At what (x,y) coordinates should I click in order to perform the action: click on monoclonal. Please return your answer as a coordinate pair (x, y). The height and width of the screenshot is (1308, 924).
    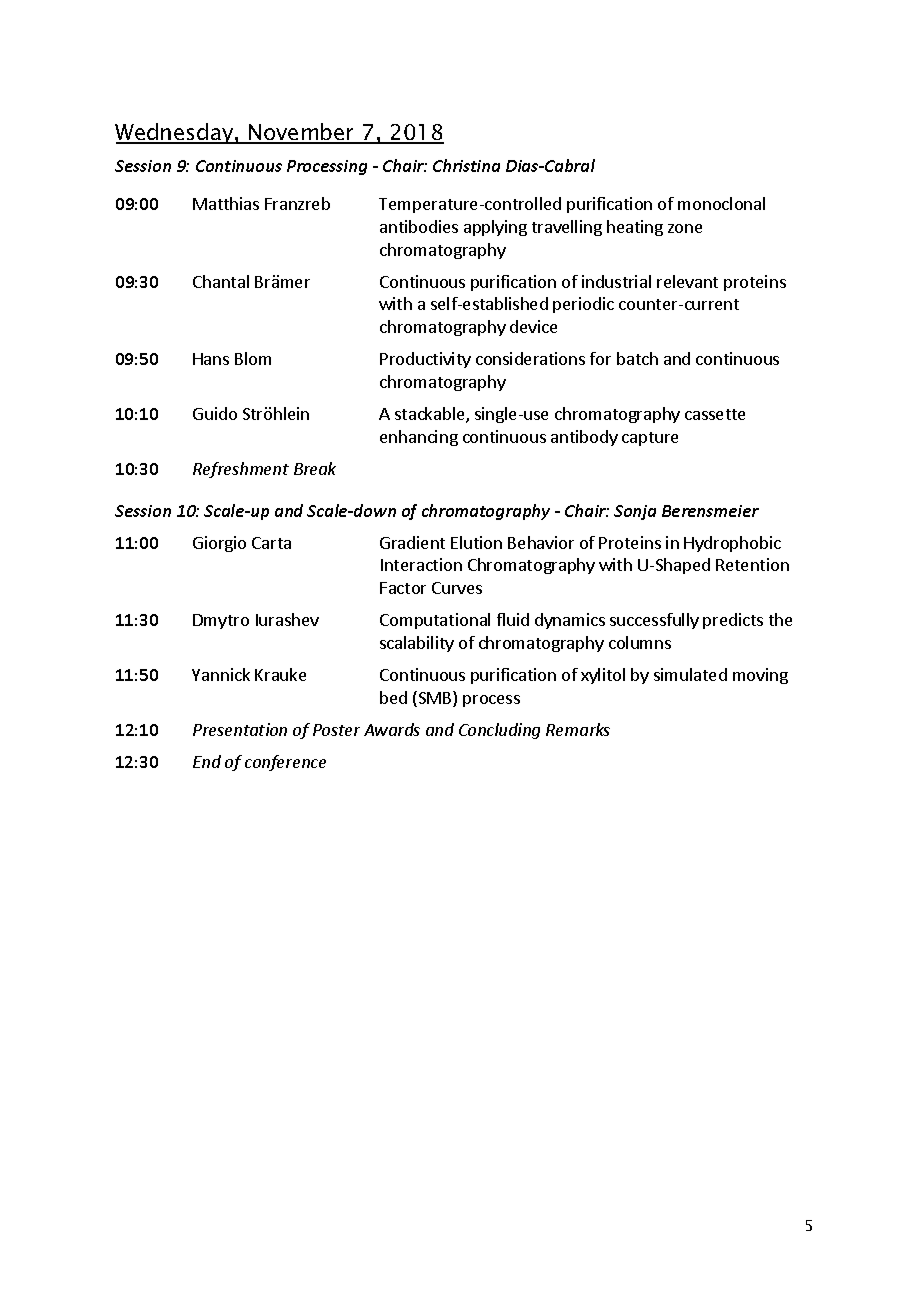
    Looking at the image, I should click on (721, 203).
